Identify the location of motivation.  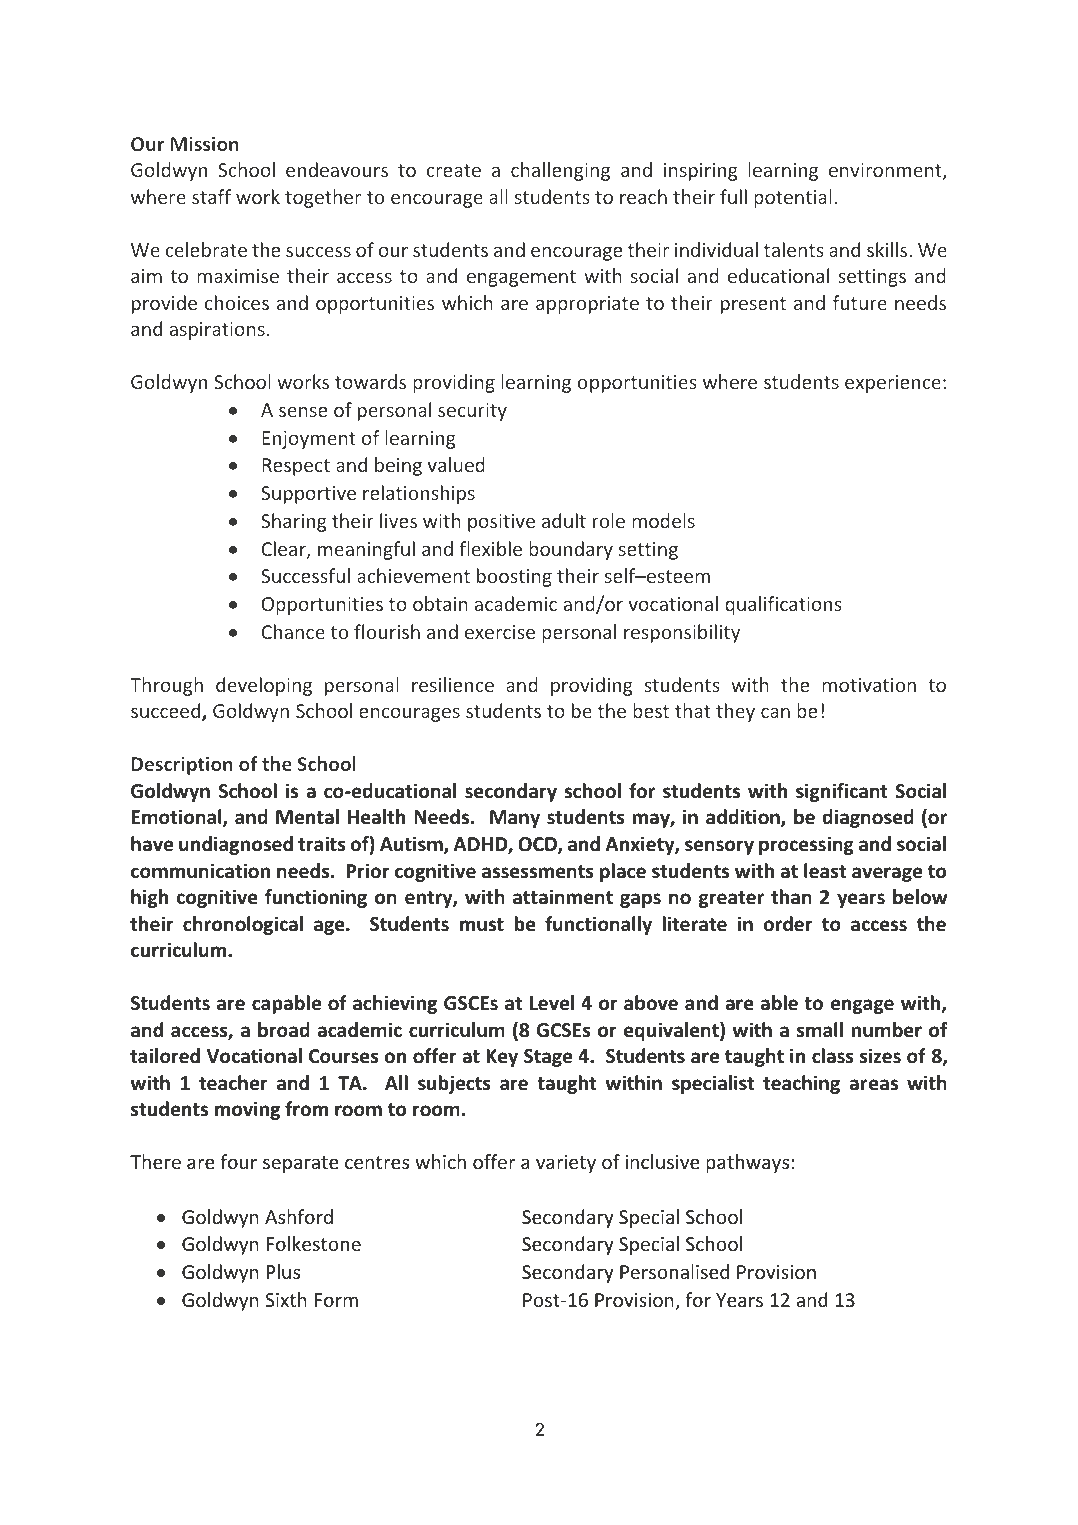
(869, 685).
